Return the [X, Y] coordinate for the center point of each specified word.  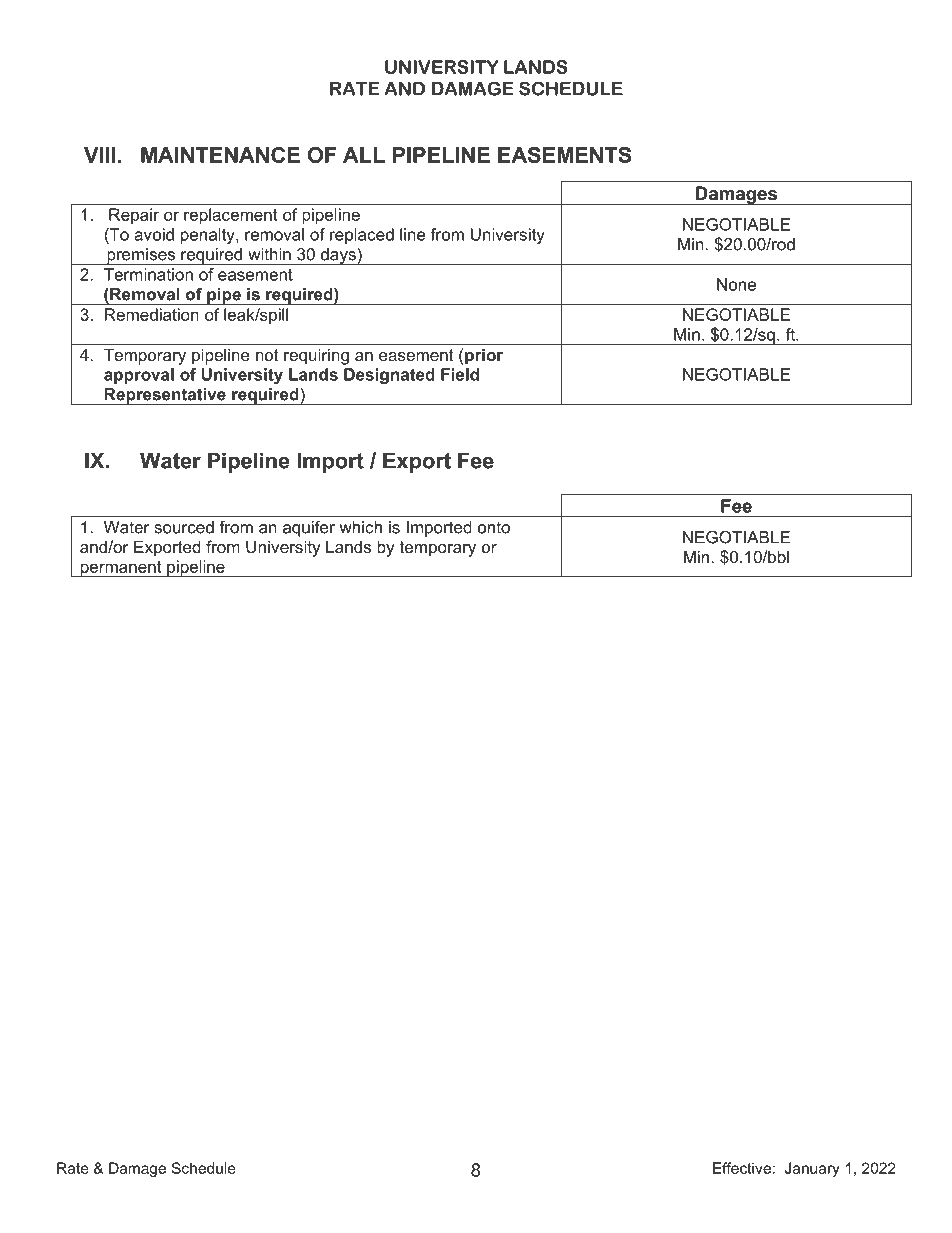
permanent [121, 569]
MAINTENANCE [220, 155]
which [360, 527]
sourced [184, 527]
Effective [742, 1168]
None [736, 284]
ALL [364, 155]
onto [494, 527]
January [812, 1169]
